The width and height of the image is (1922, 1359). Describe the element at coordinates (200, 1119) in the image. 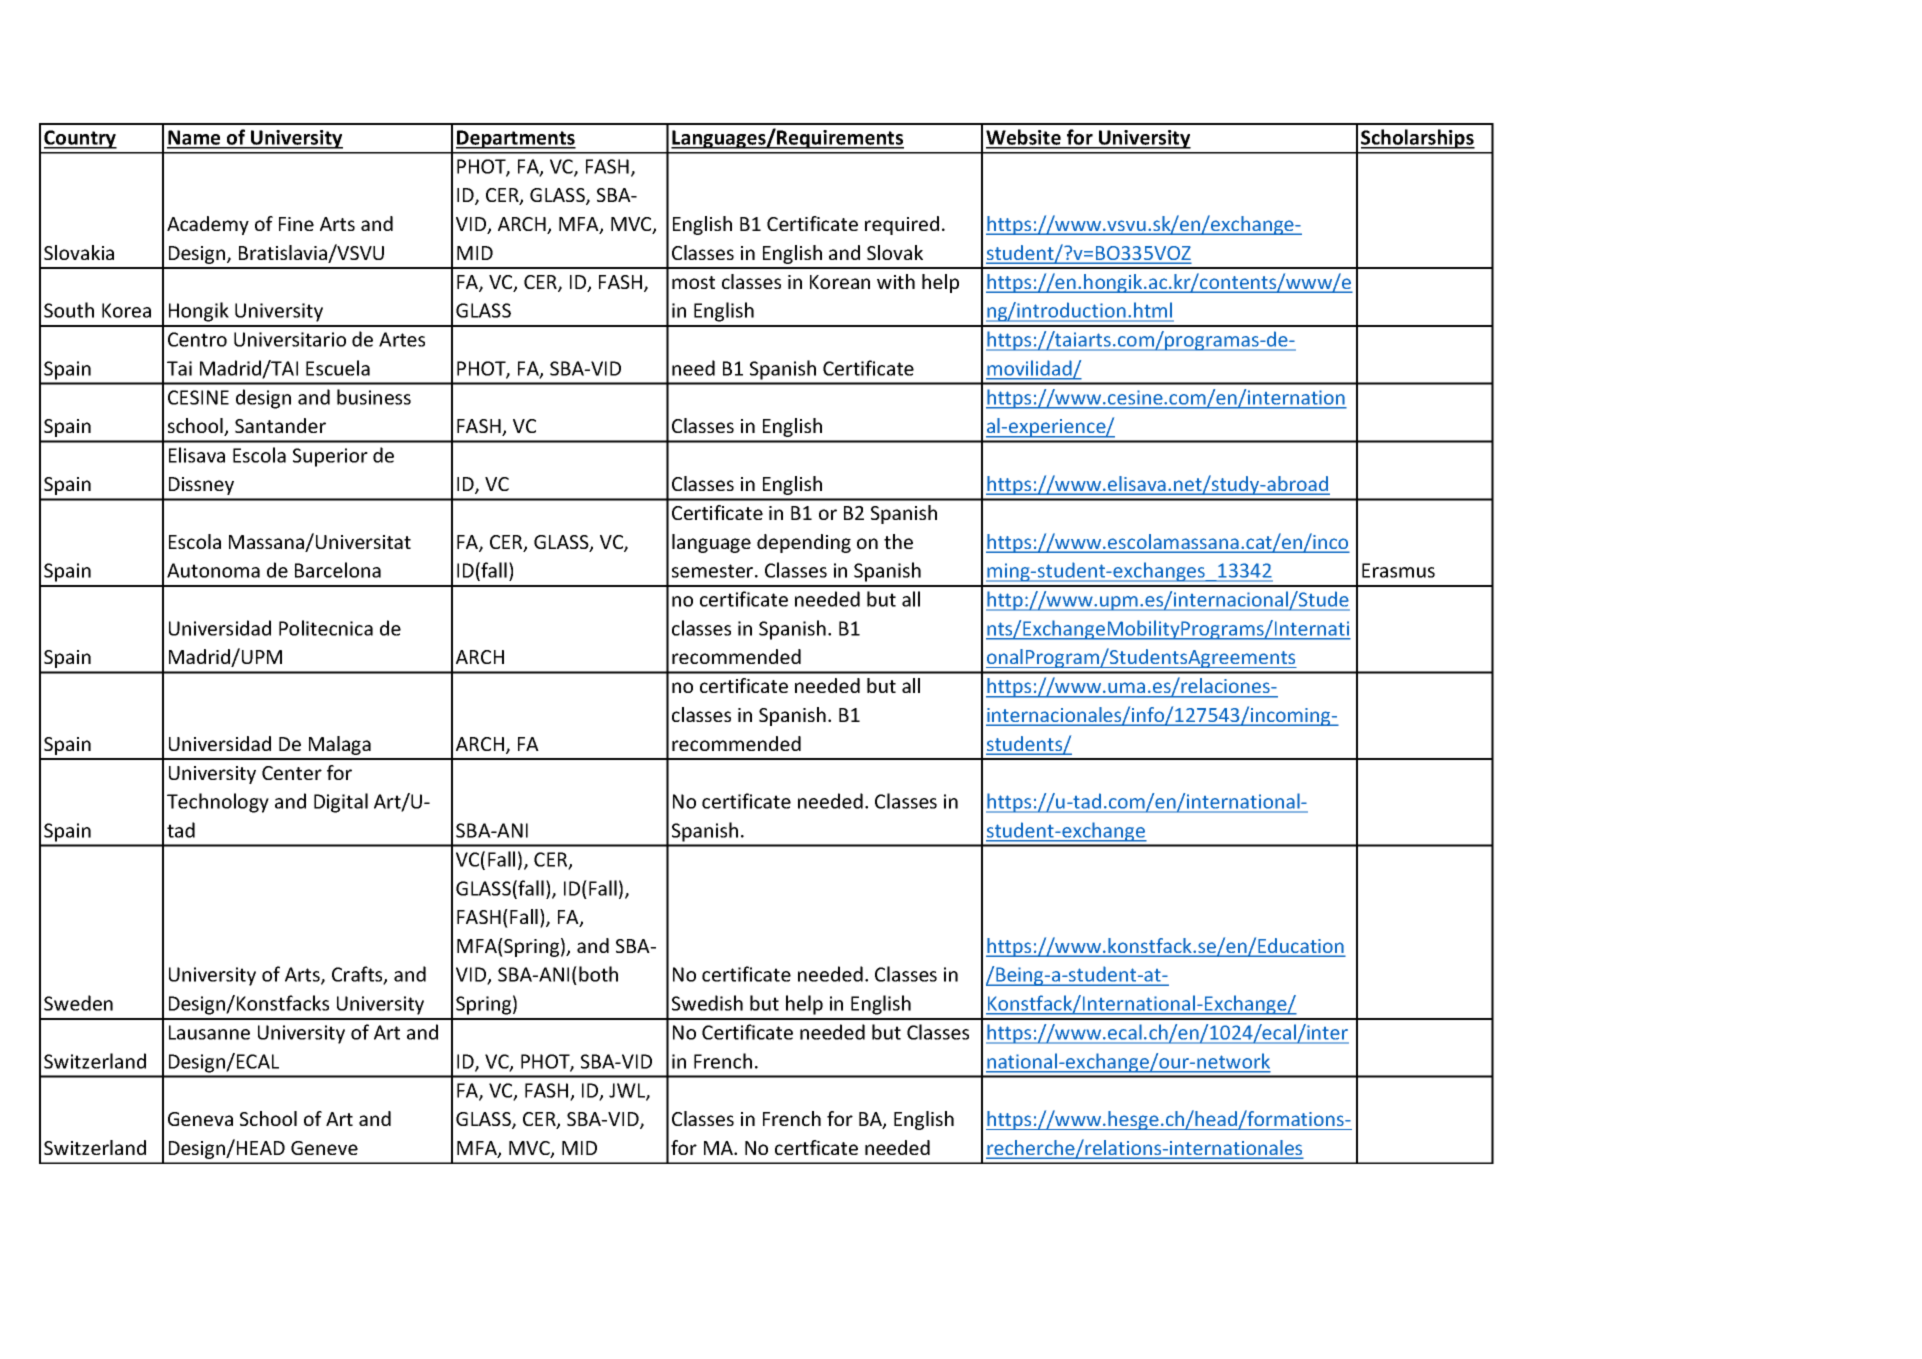

I see `Geneva` at that location.
